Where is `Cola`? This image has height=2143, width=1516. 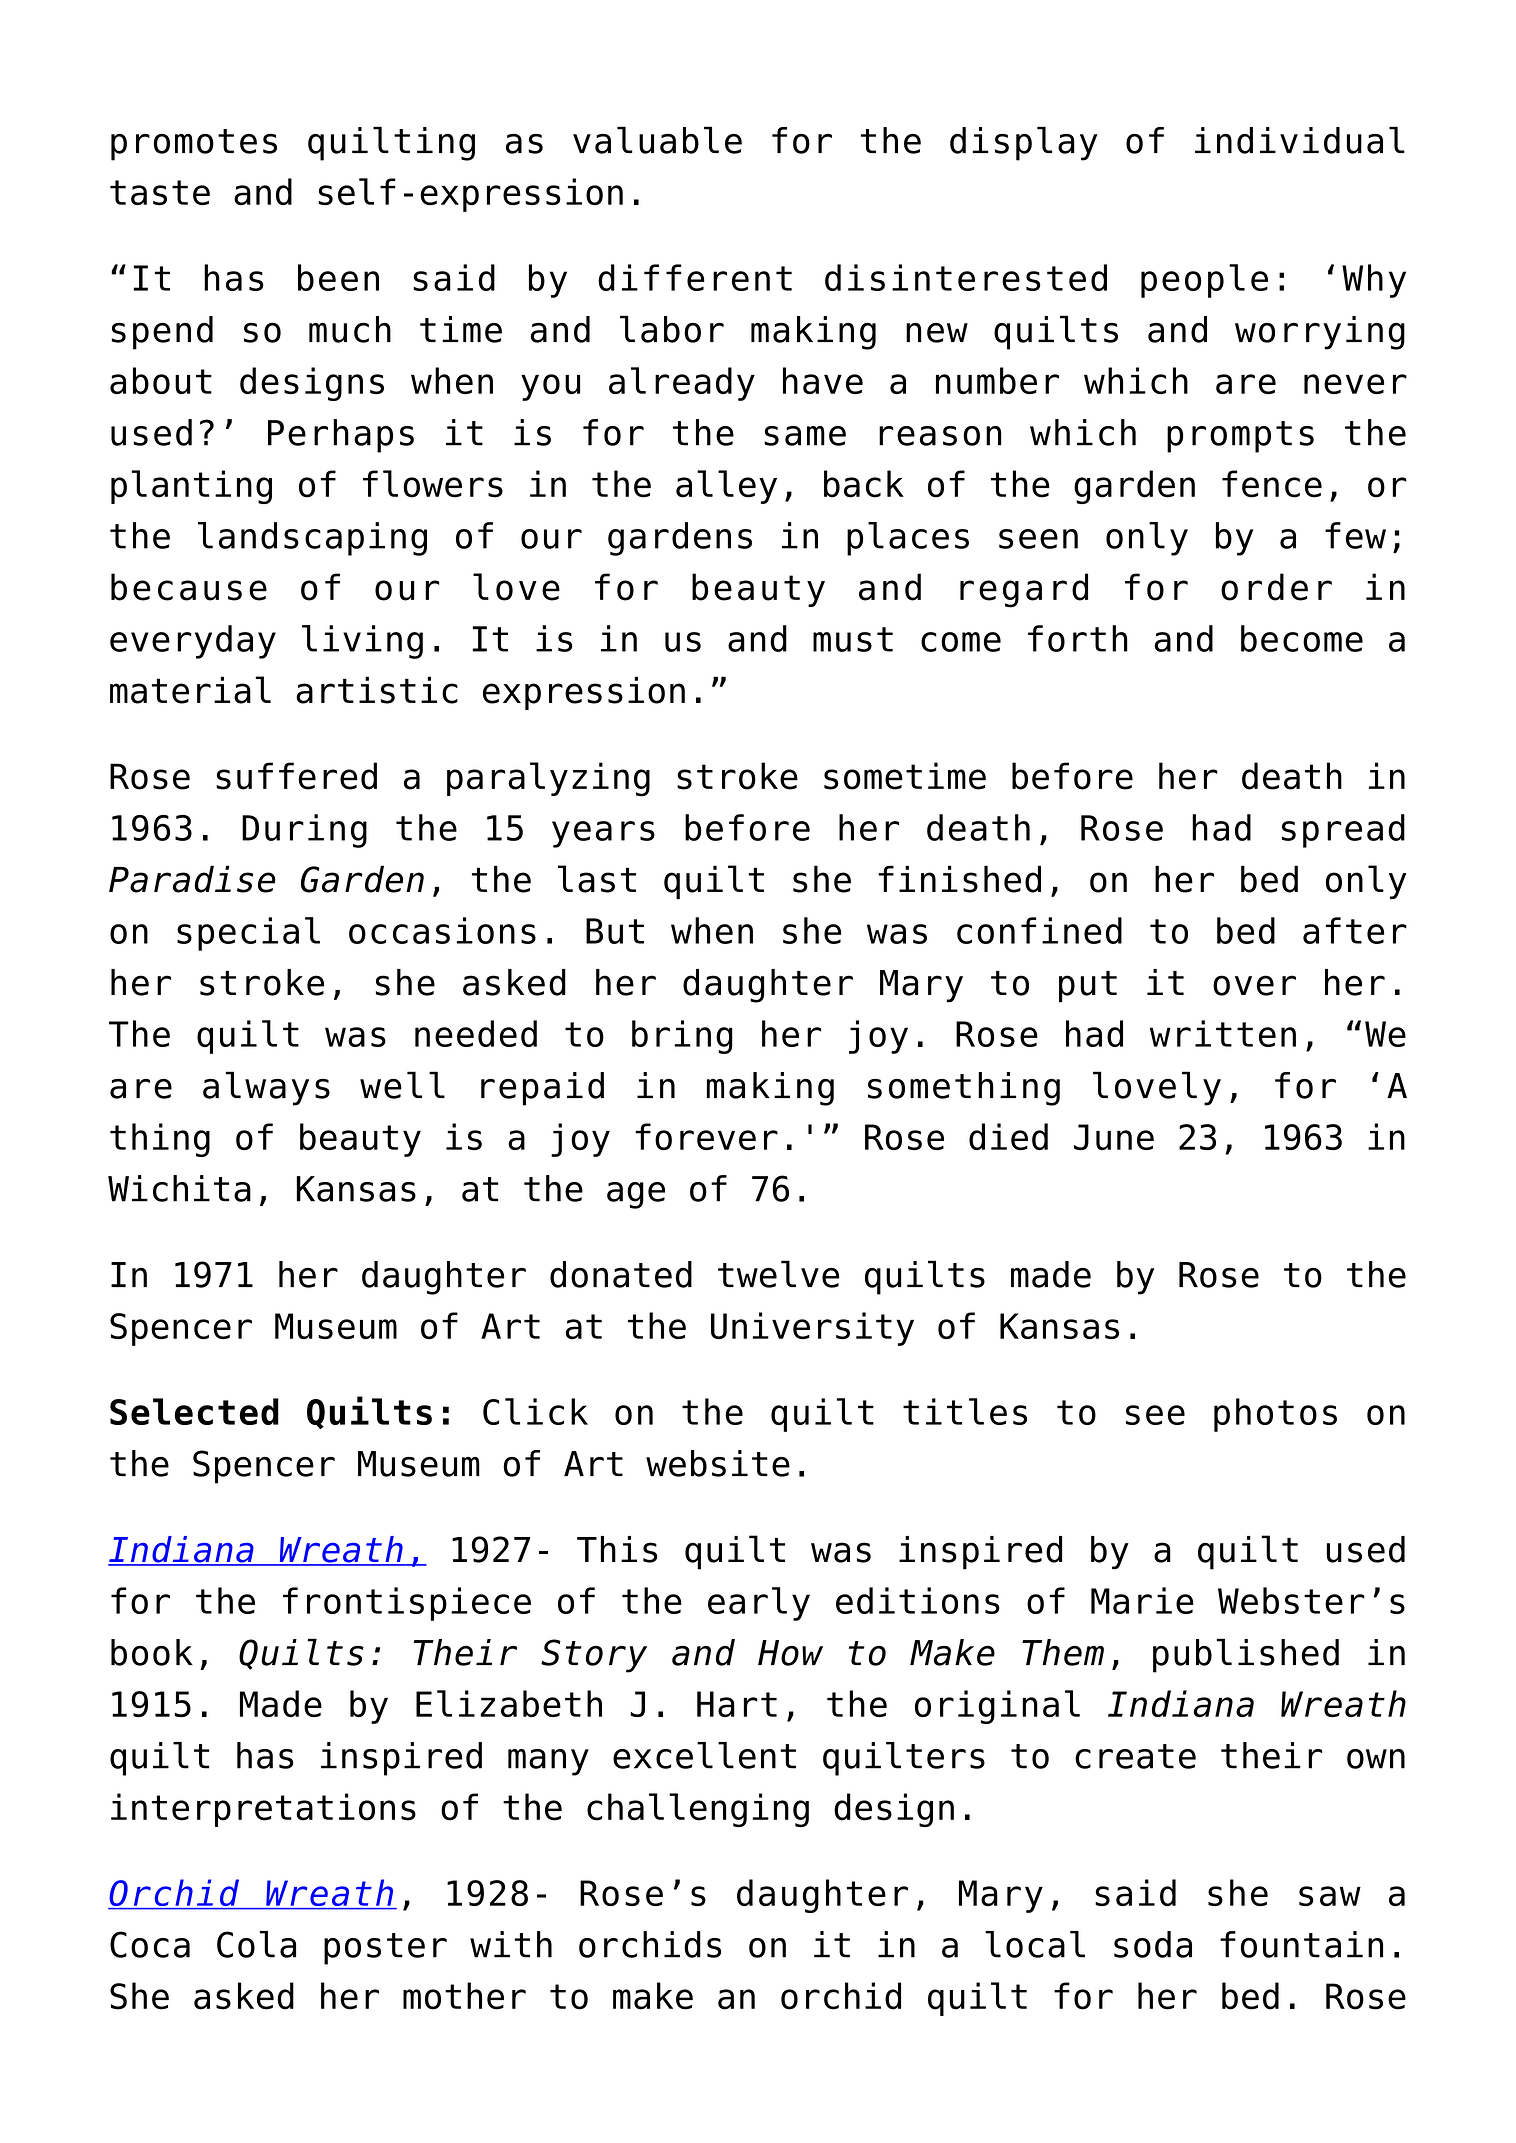
Cola is located at coordinates (256, 1944).
